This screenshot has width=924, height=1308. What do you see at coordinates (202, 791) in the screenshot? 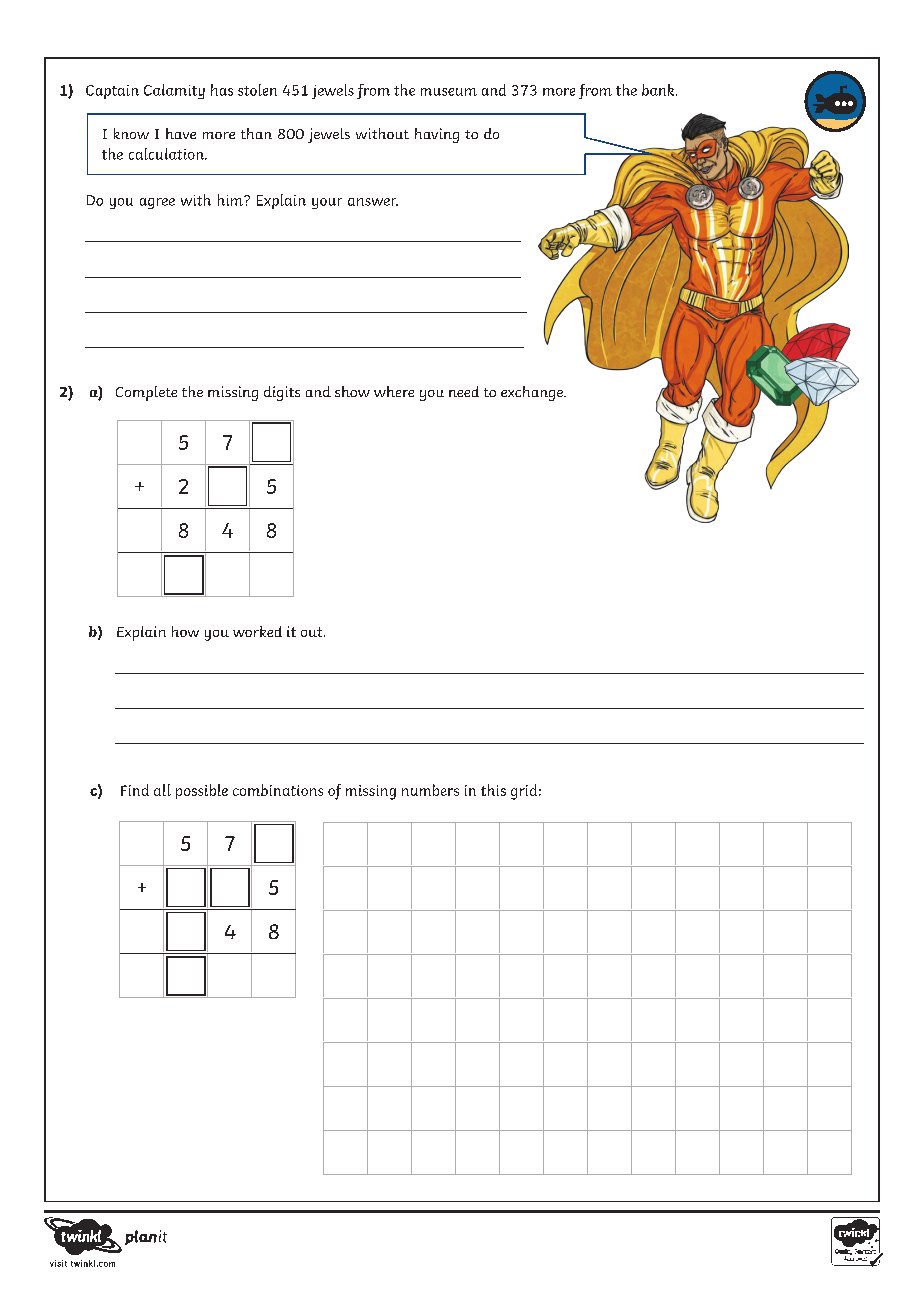
I see `possible` at bounding box center [202, 791].
